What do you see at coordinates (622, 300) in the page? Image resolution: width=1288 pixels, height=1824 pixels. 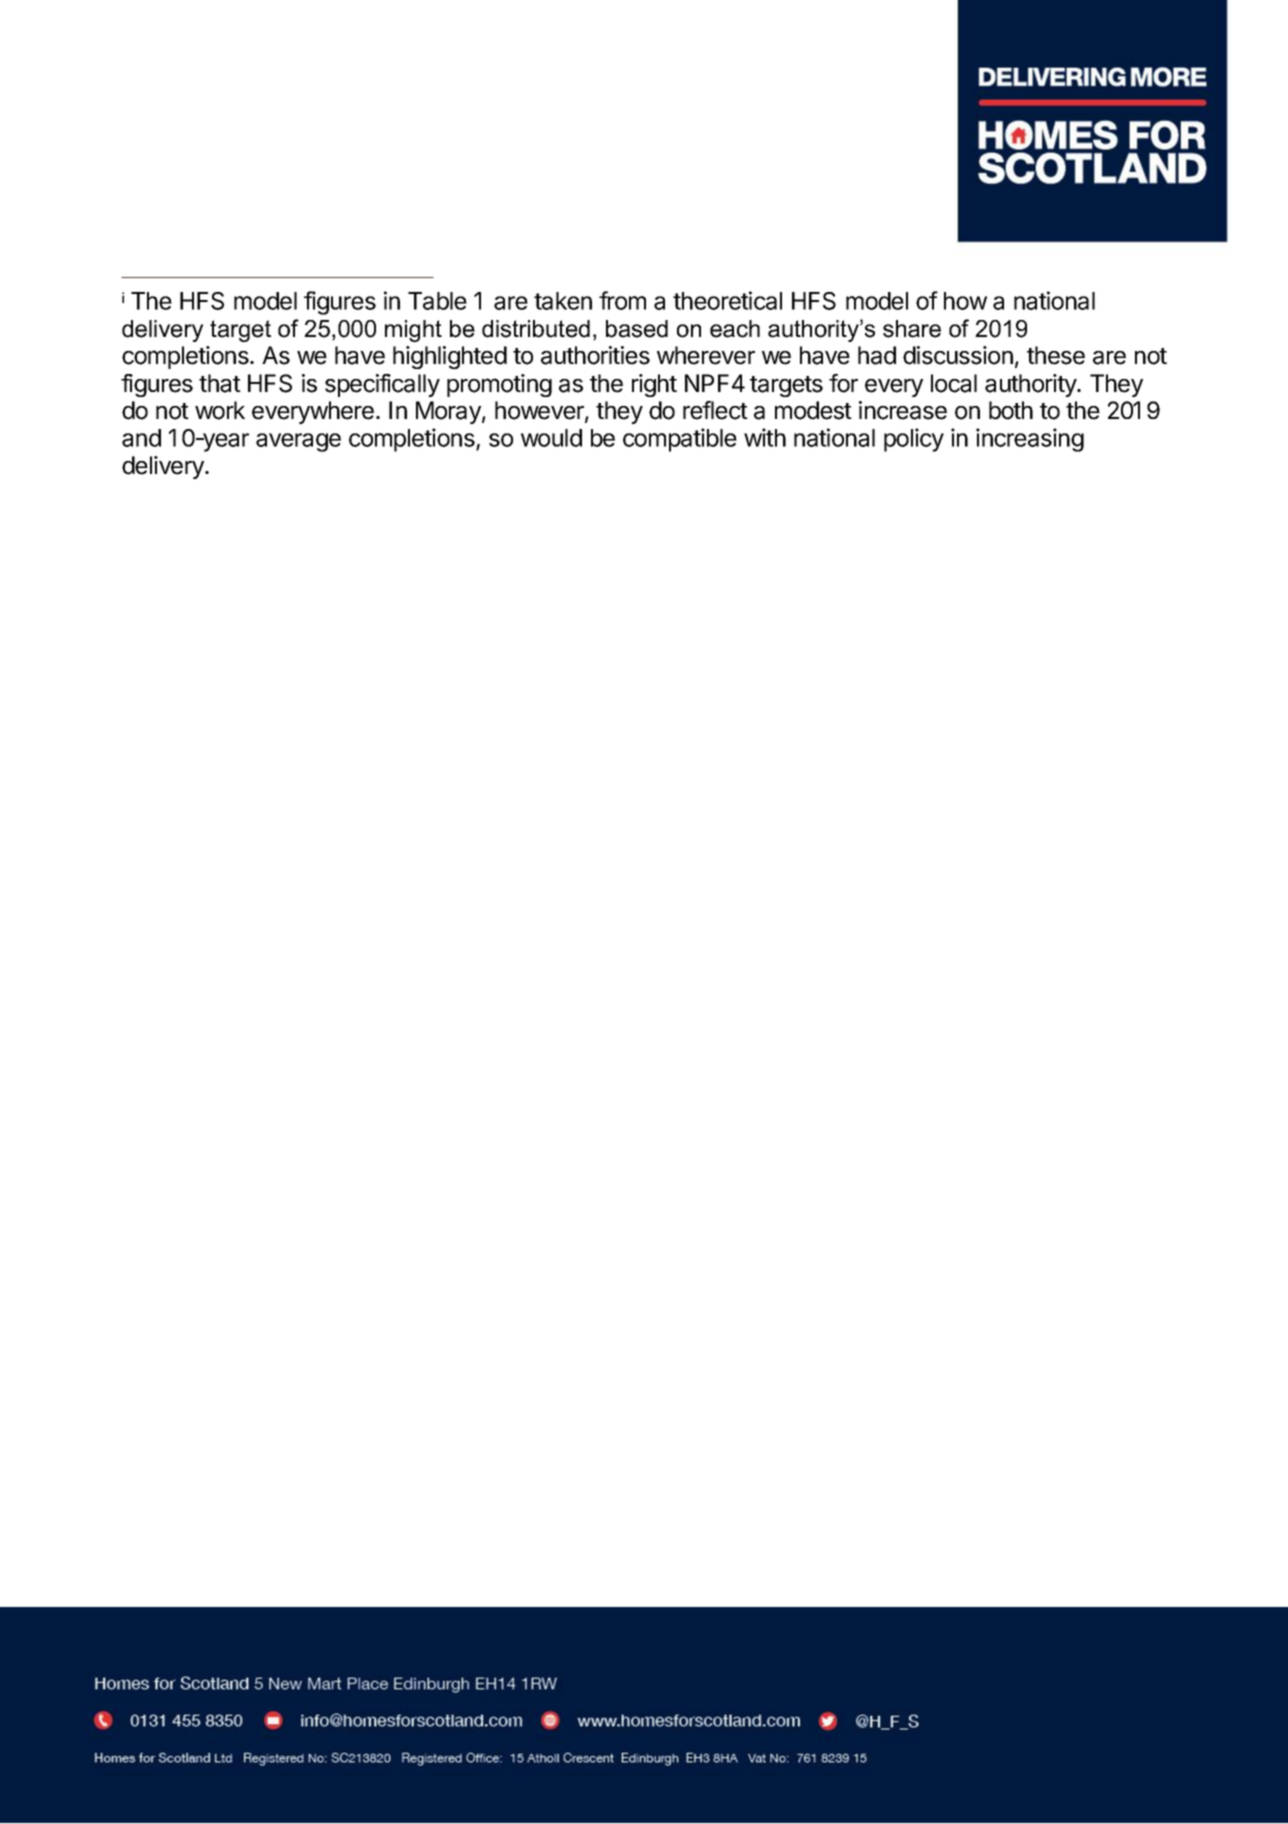 I see `from` at bounding box center [622, 300].
